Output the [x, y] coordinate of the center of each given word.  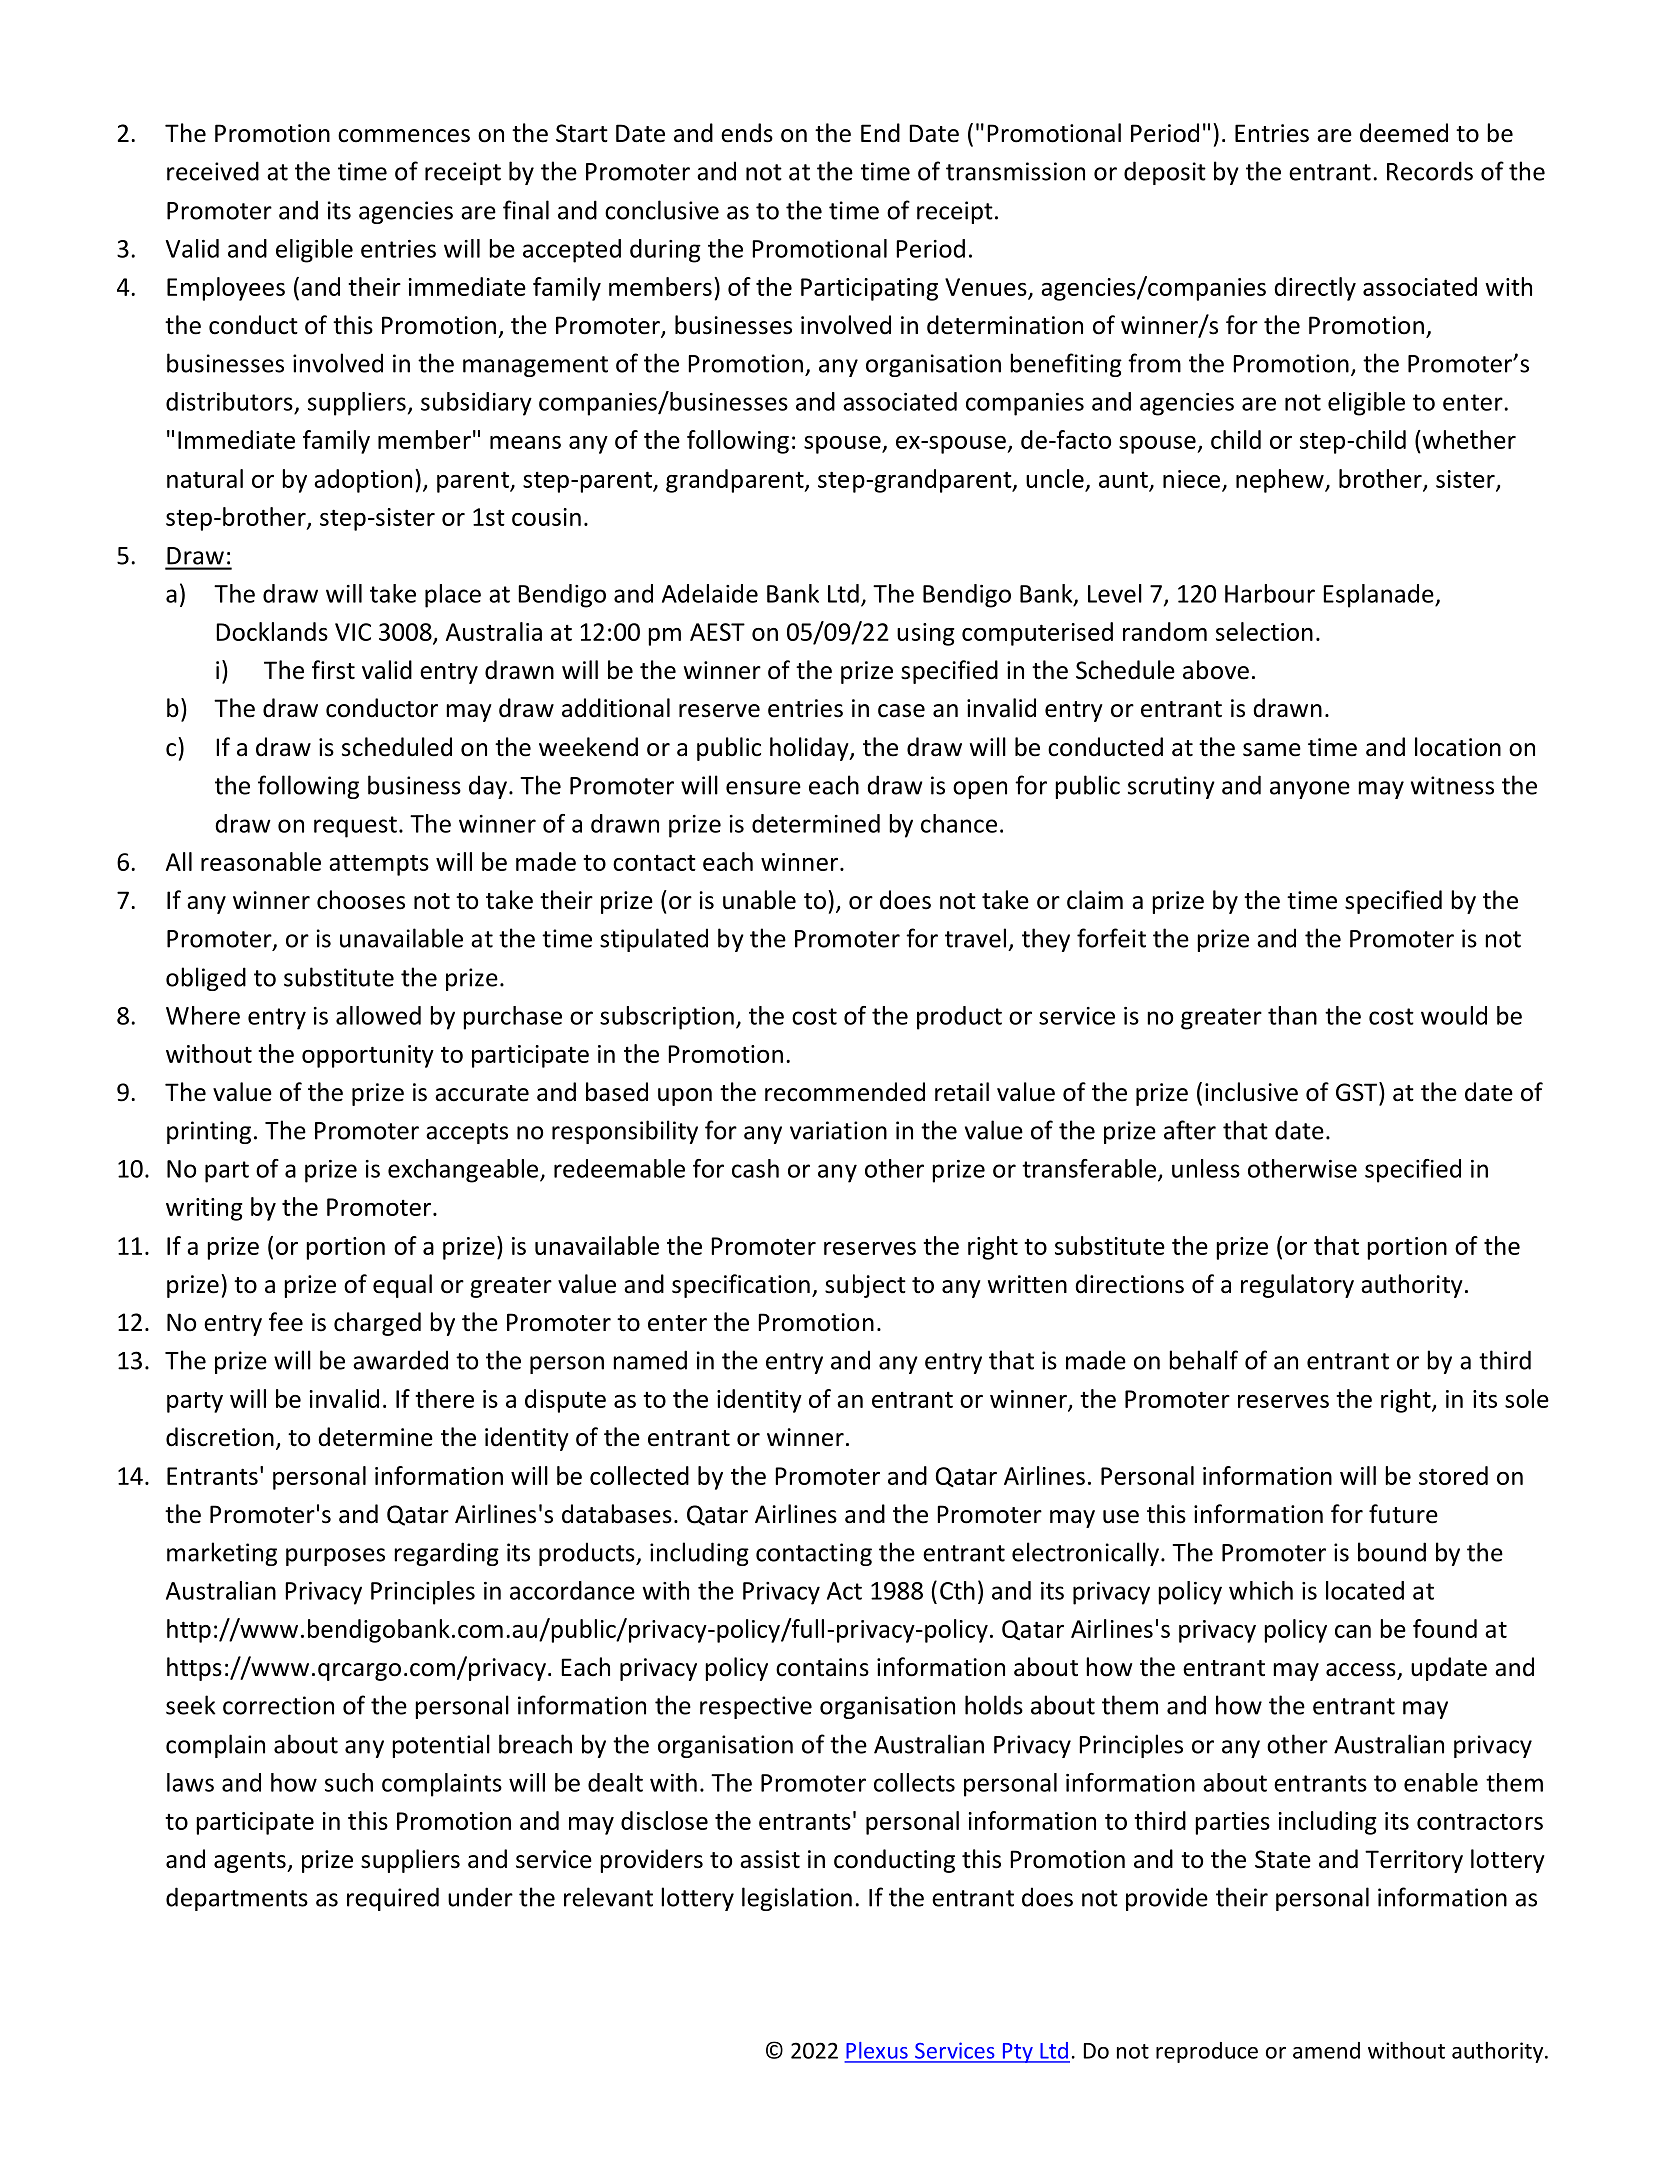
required [393, 1899]
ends [747, 133]
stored [1453, 1475]
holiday [810, 749]
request [355, 827]
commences [404, 136]
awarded [400, 1360]
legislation [797, 1899]
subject [865, 1286]
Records [1430, 171]
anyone [1310, 790]
